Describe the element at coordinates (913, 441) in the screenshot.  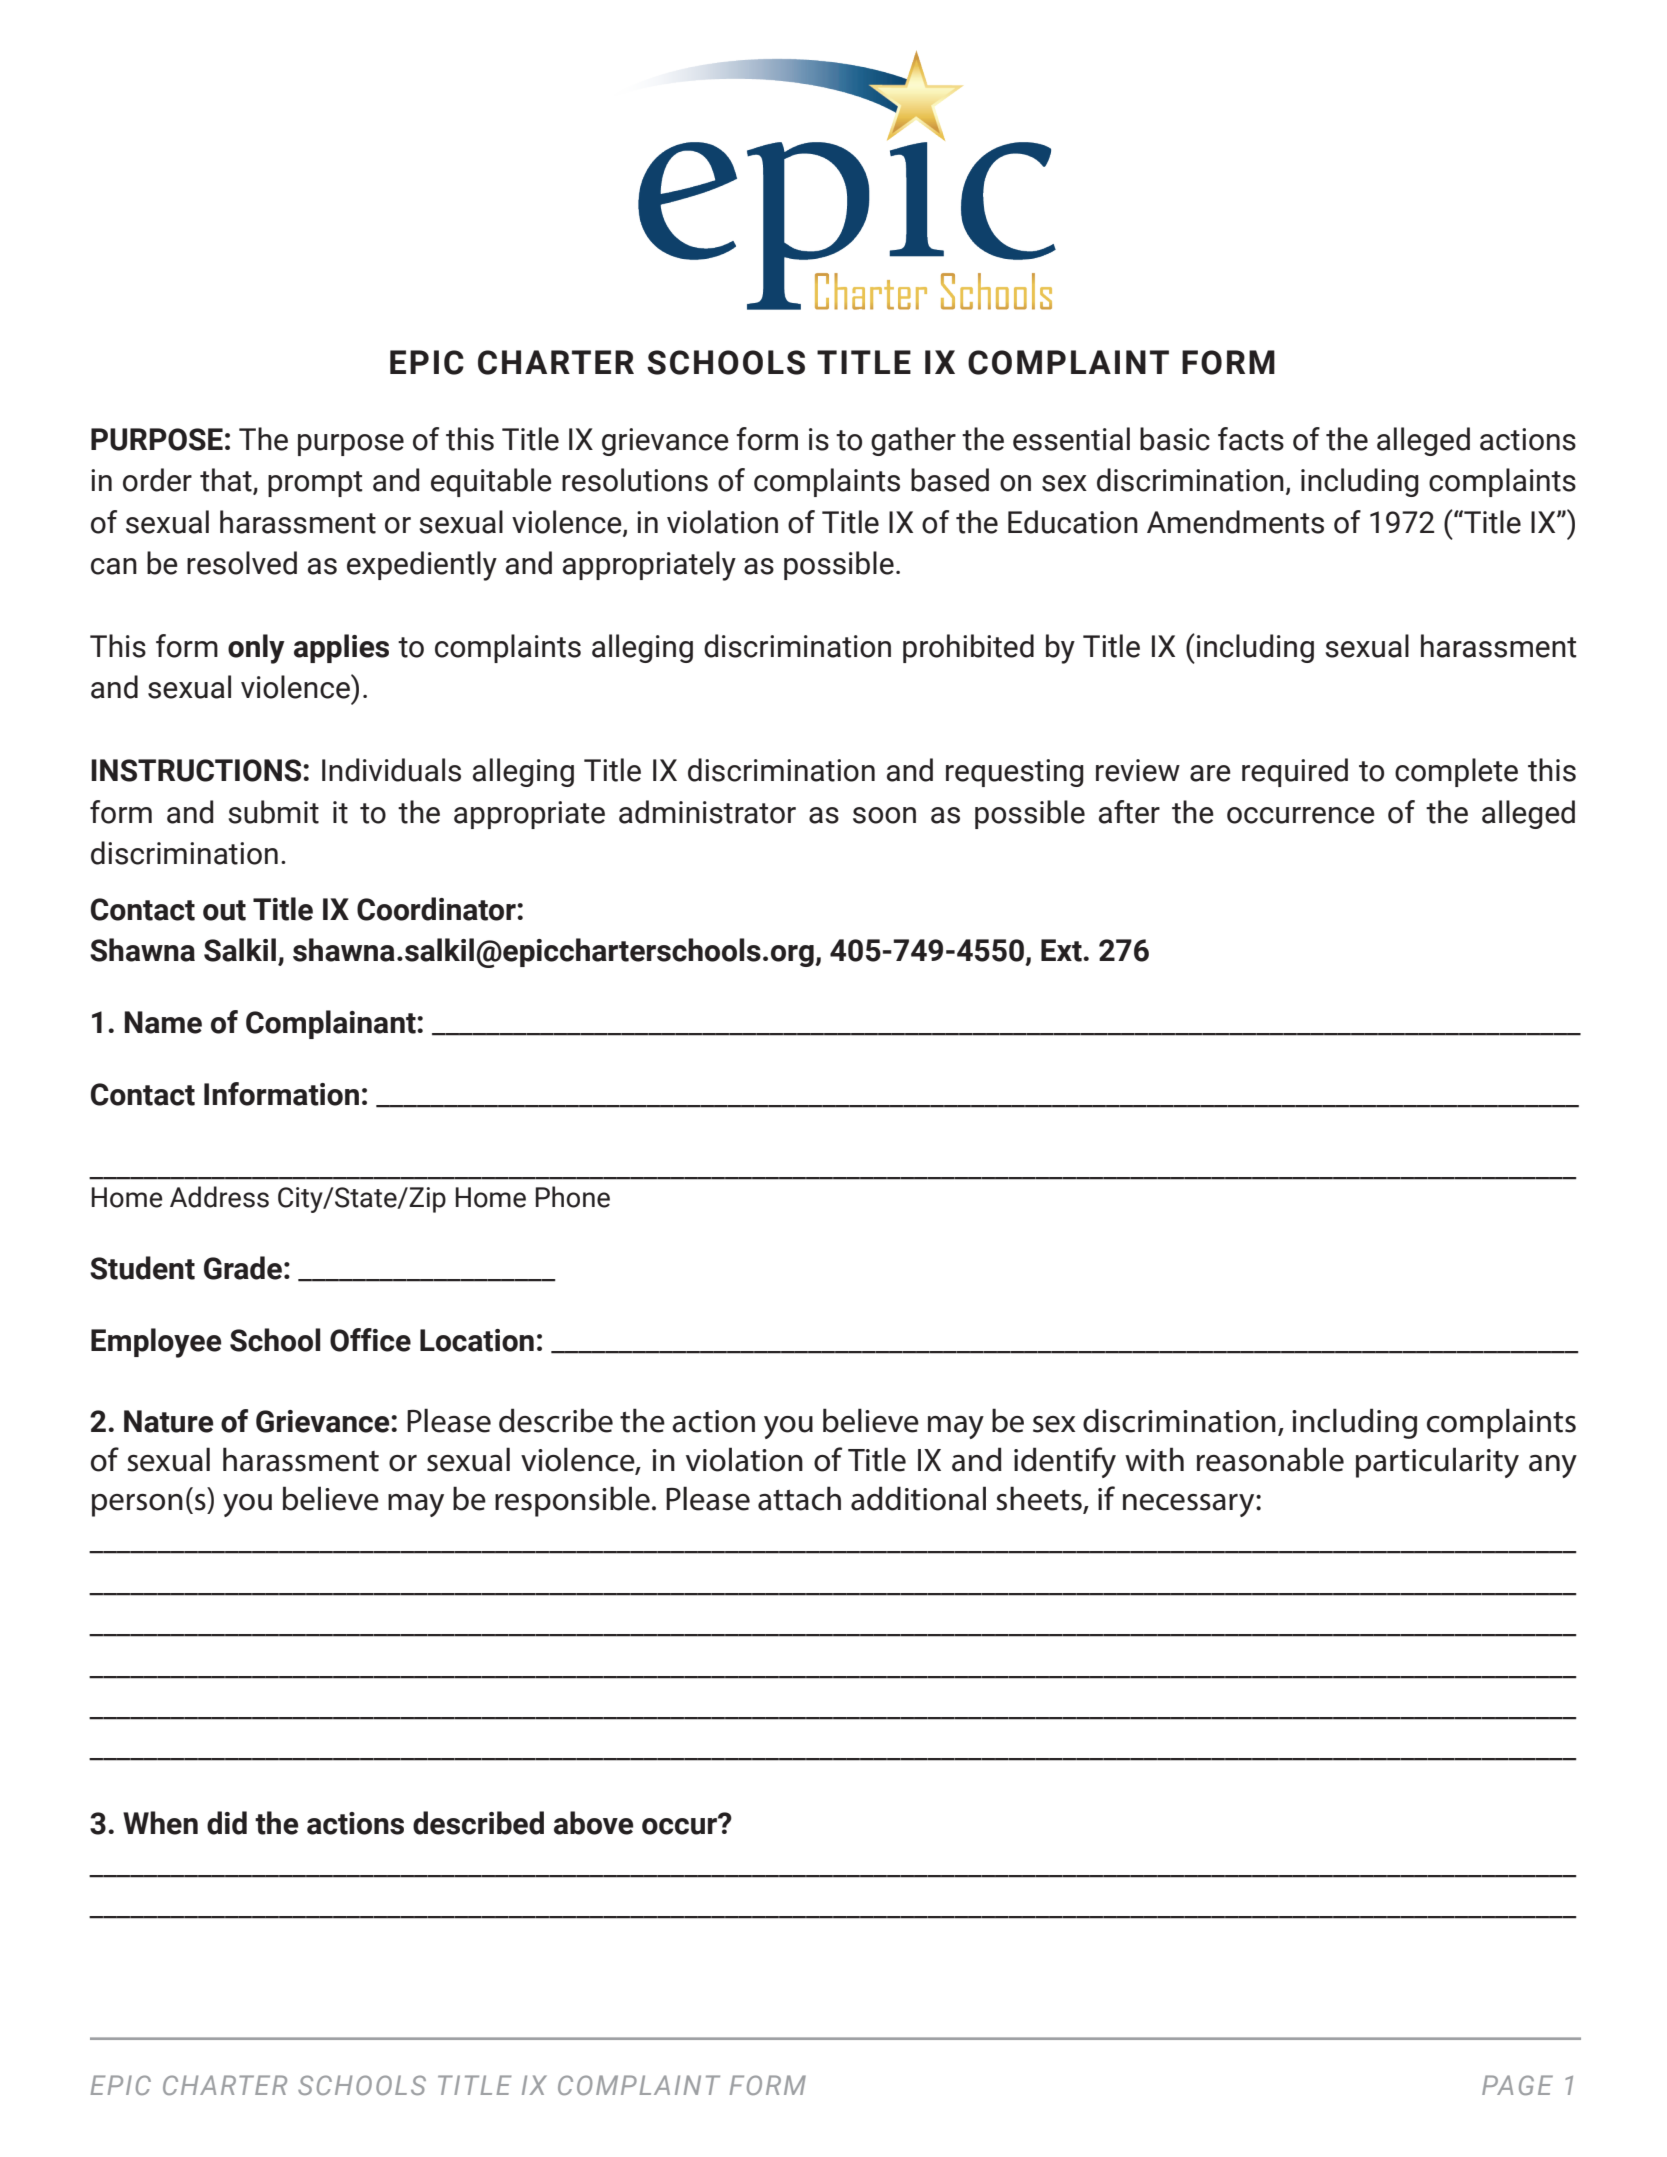
I see `gather` at that location.
